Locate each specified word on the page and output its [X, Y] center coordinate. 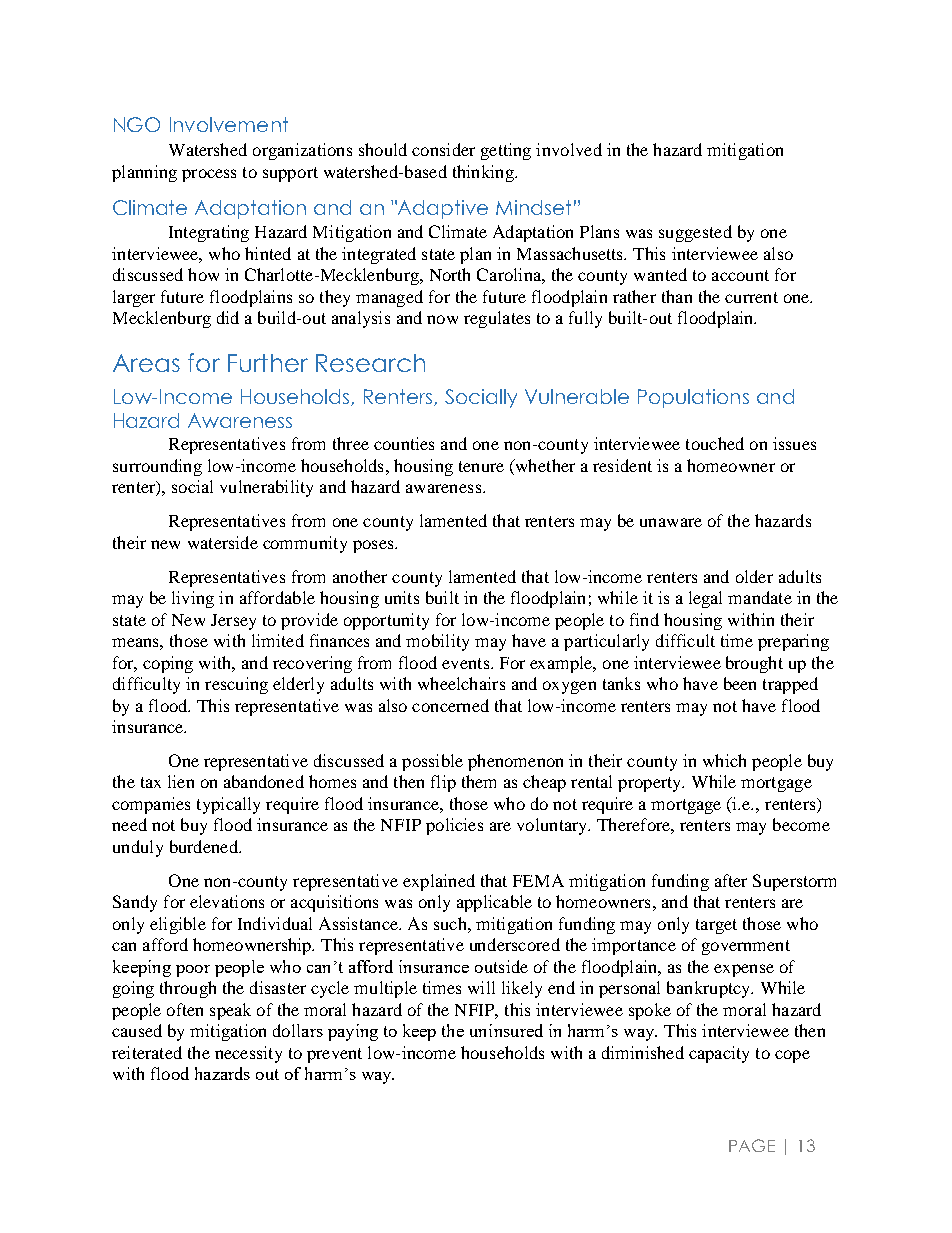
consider [443, 149]
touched [715, 443]
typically [228, 805]
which [724, 760]
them [479, 781]
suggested [695, 233]
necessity [248, 1054]
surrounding [157, 467]
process [209, 175]
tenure [481, 466]
